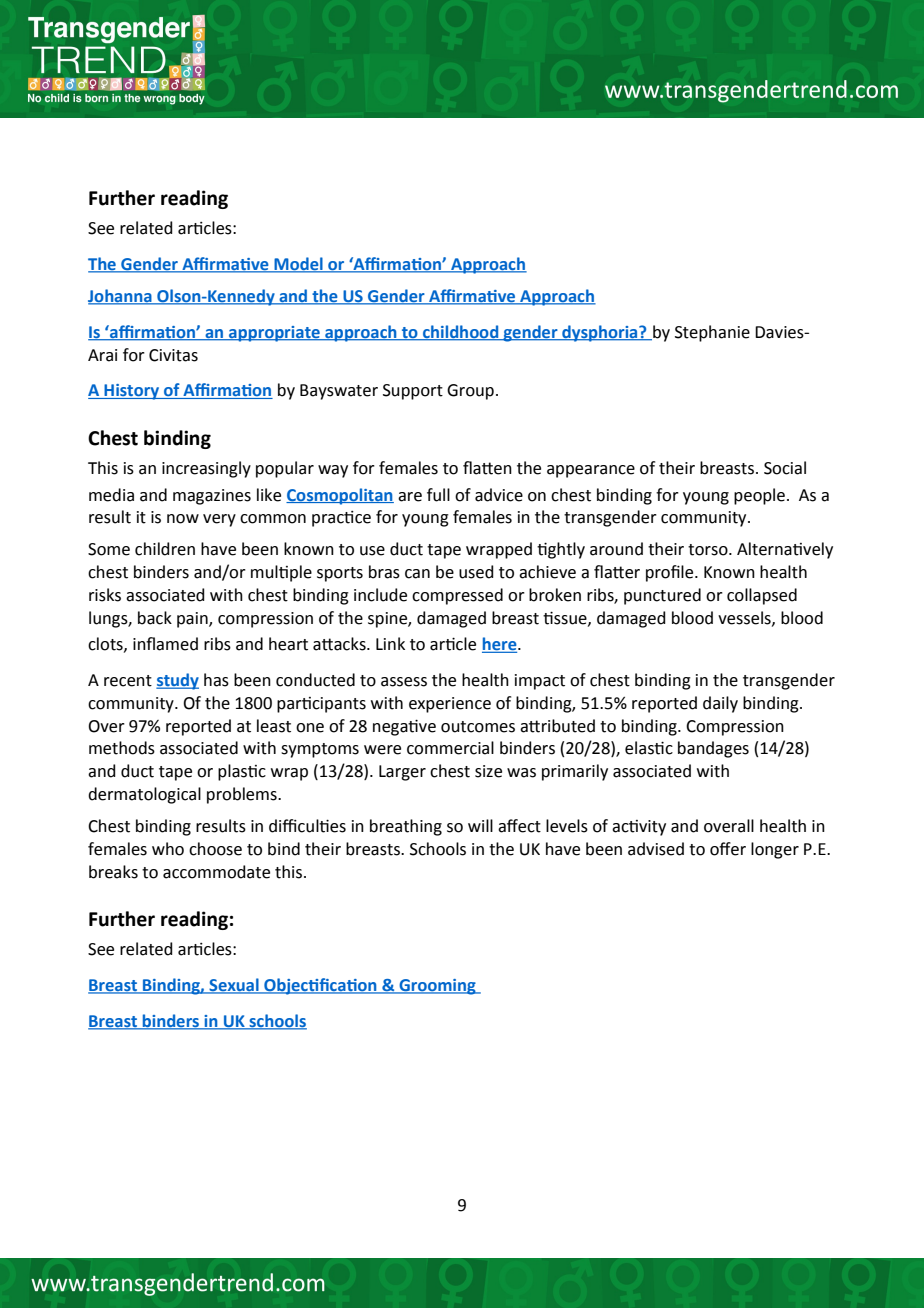  I want to click on Johanna, so click(121, 296).
